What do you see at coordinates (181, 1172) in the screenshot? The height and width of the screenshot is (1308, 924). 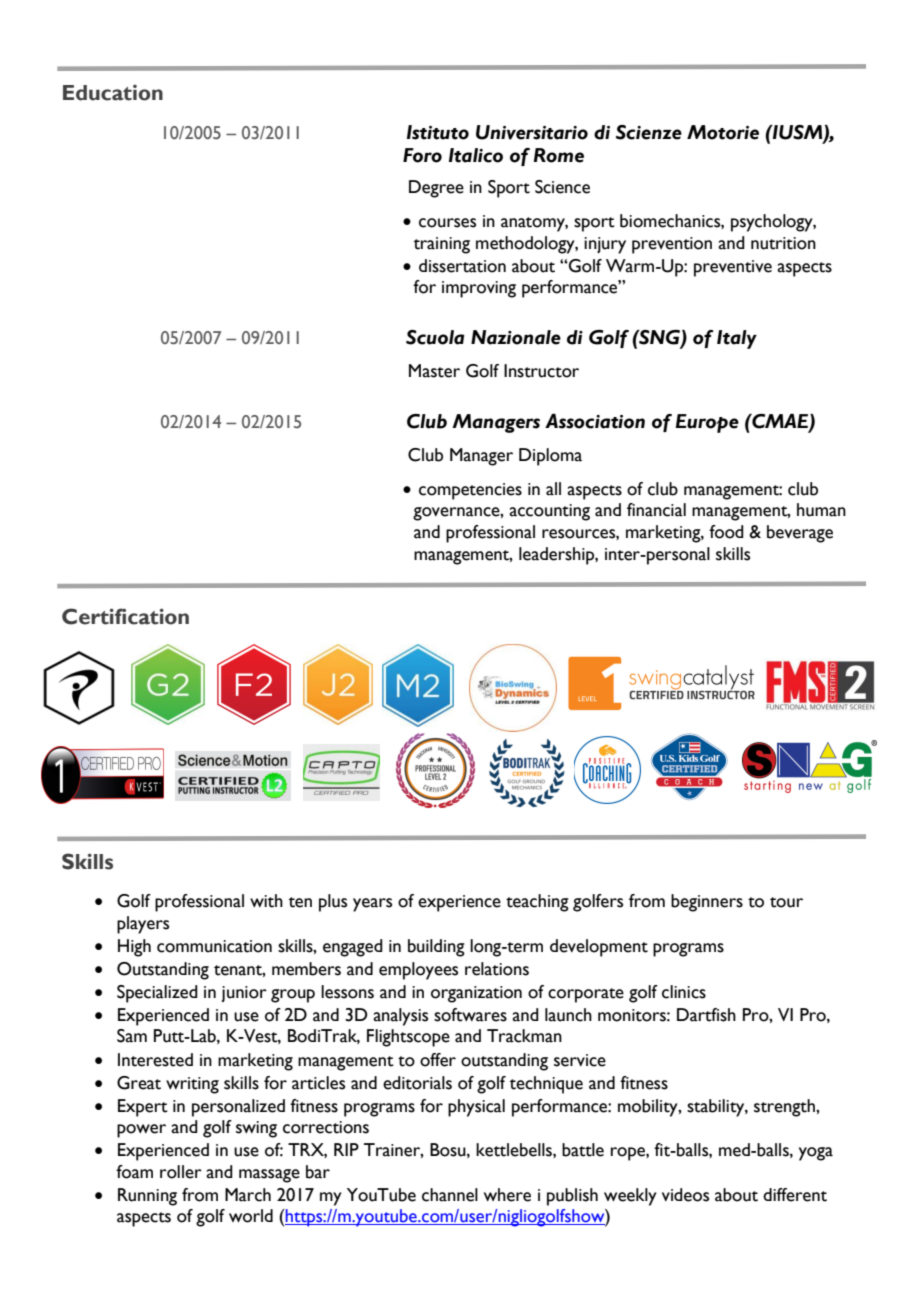 I see `roller` at bounding box center [181, 1172].
